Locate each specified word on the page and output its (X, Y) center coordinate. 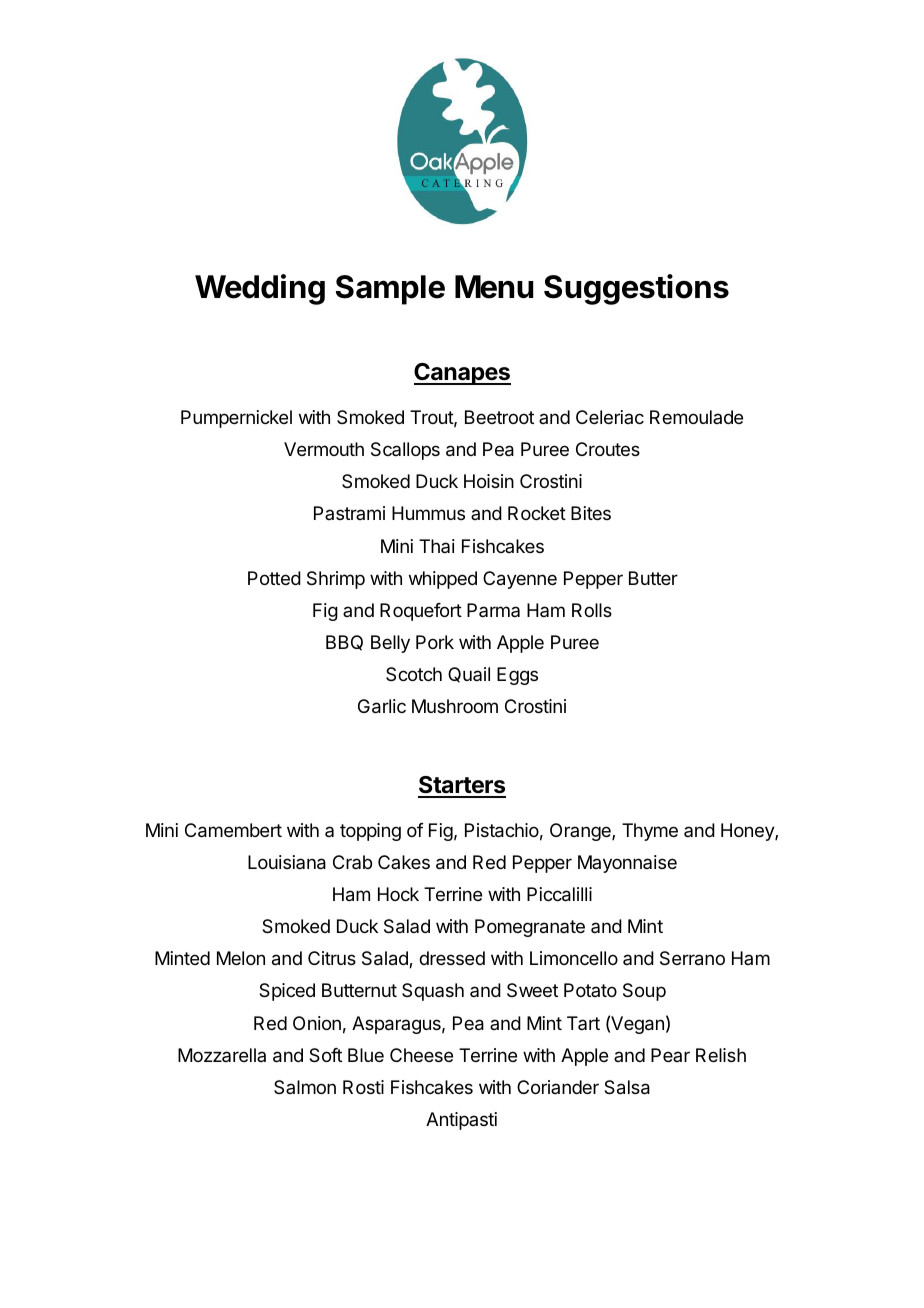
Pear (670, 1055)
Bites (591, 513)
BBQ (344, 643)
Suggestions (636, 289)
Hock (398, 894)
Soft (325, 1055)
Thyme (650, 832)
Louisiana (287, 862)
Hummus (428, 513)
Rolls (592, 610)
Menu (494, 287)
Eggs (517, 676)
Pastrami (349, 513)
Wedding (260, 289)
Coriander (558, 1087)
